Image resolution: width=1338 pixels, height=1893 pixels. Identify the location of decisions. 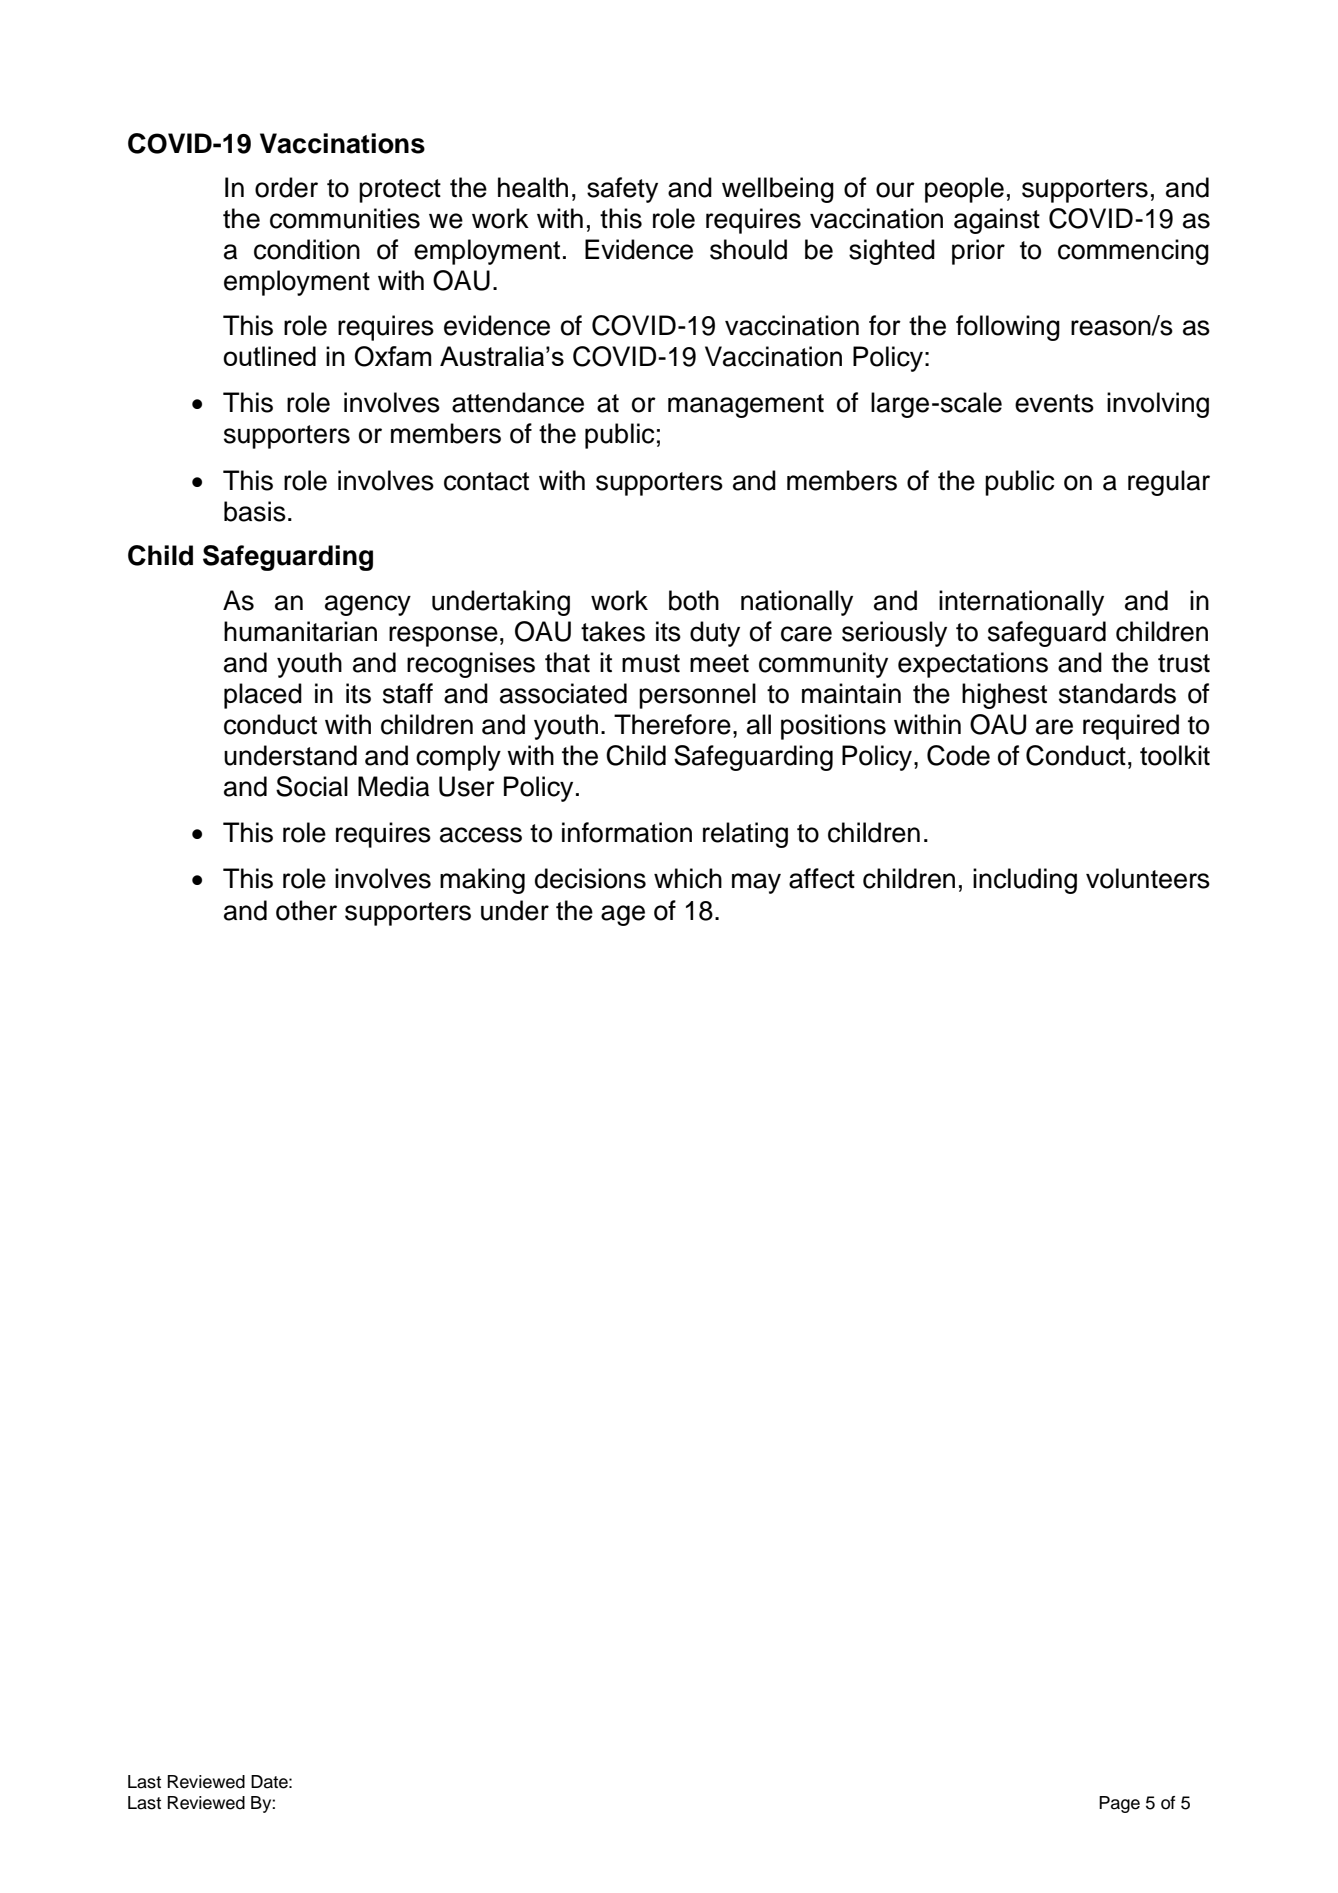
(590, 878).
